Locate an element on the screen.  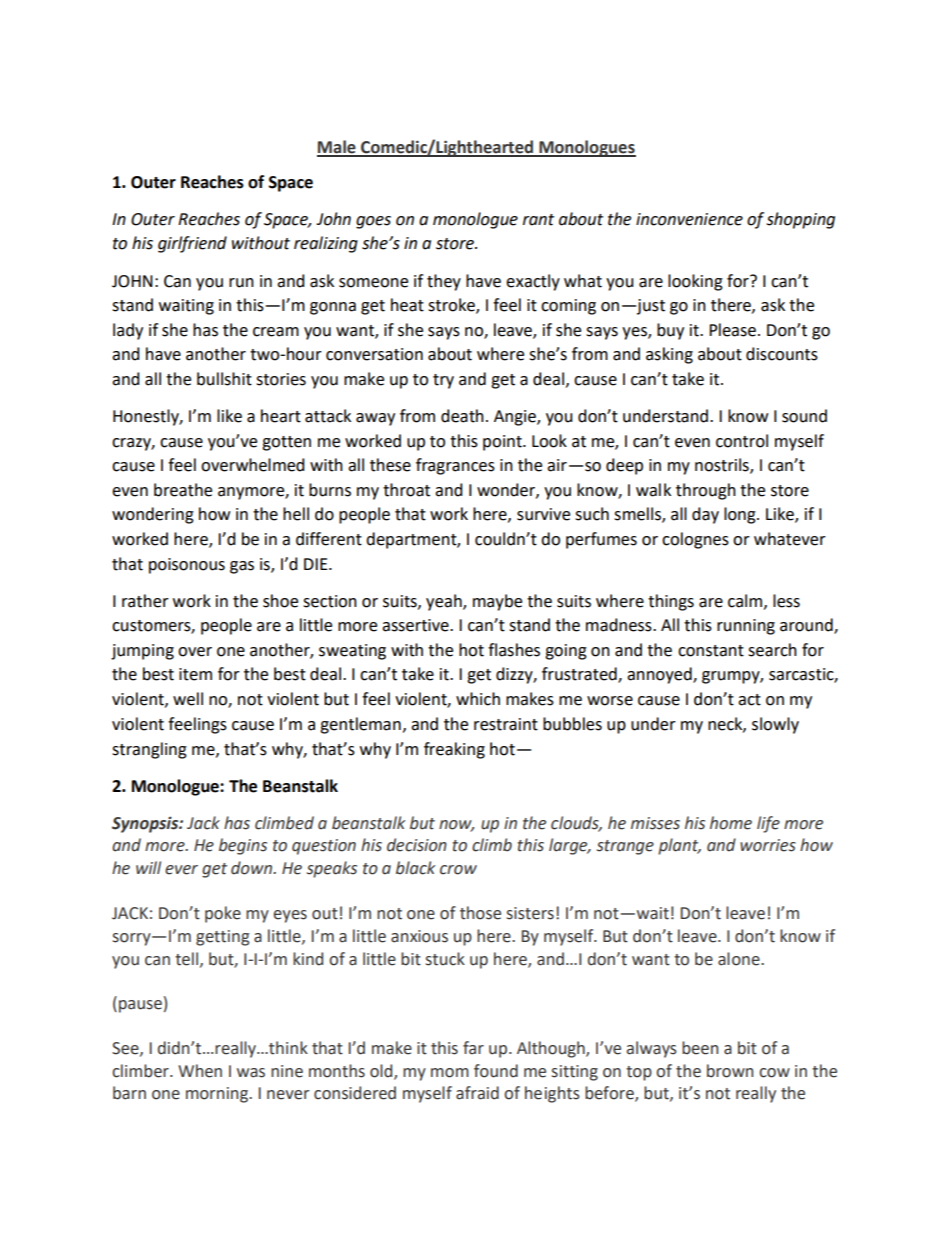
rather is located at coordinates (145, 601).
